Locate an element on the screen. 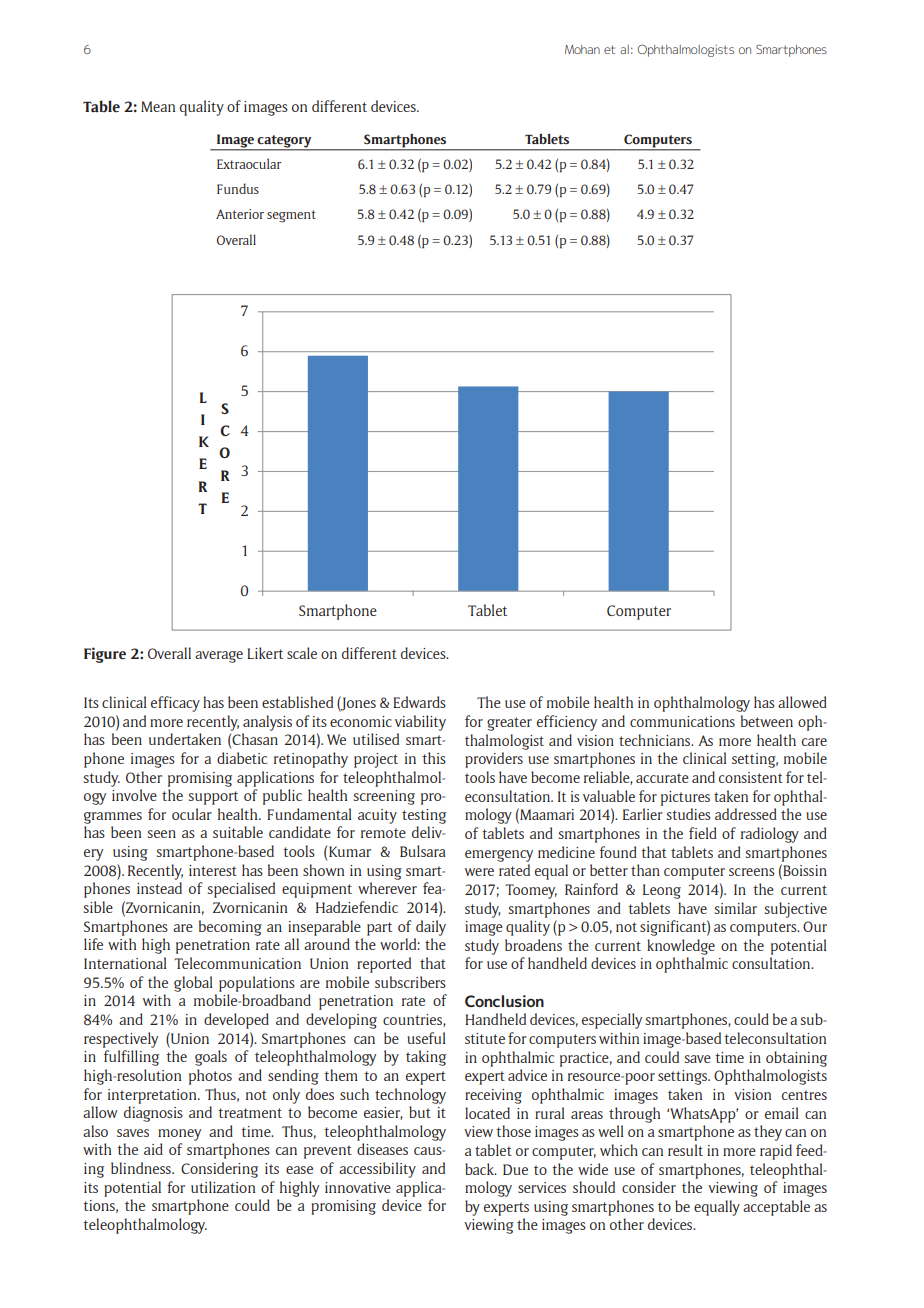 This screenshot has height=1308, width=924. similar is located at coordinates (736, 908).
